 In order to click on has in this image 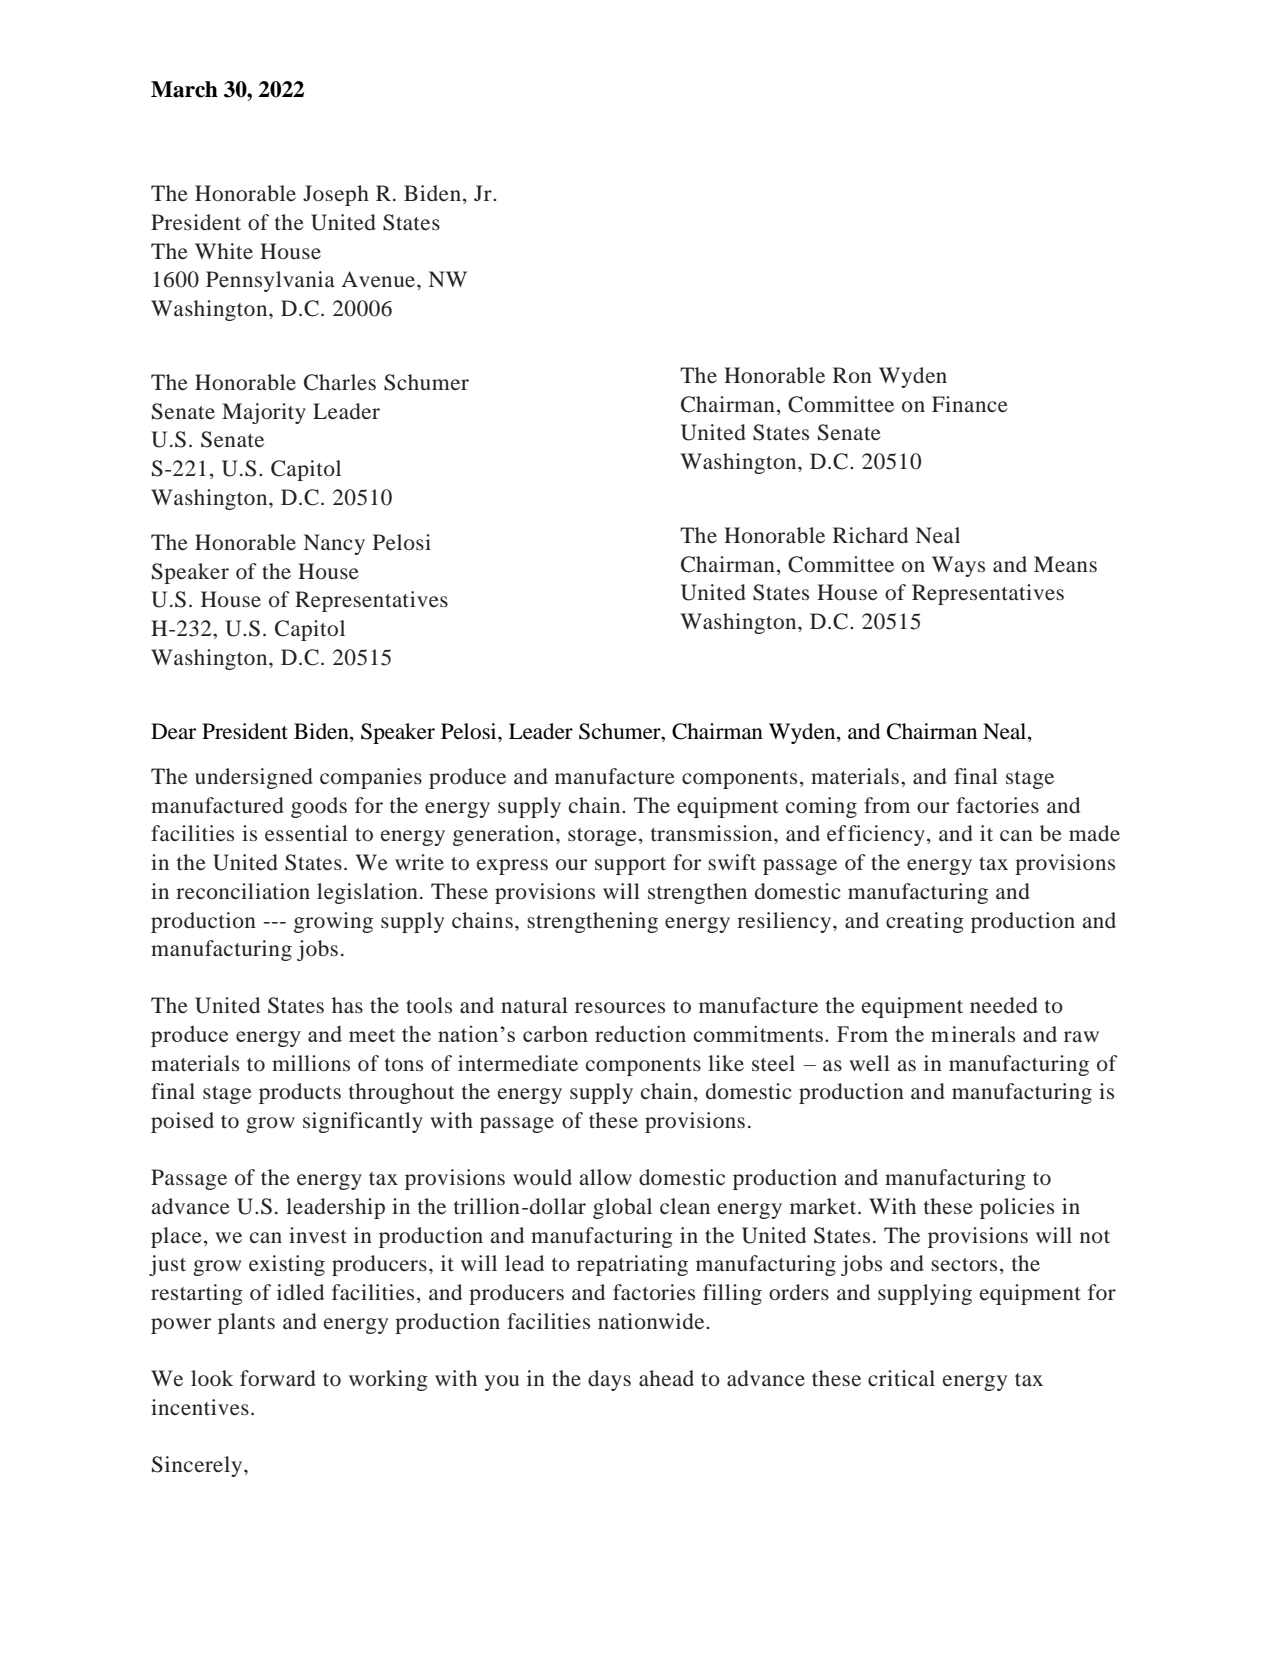, I will do `click(347, 1005)`.
